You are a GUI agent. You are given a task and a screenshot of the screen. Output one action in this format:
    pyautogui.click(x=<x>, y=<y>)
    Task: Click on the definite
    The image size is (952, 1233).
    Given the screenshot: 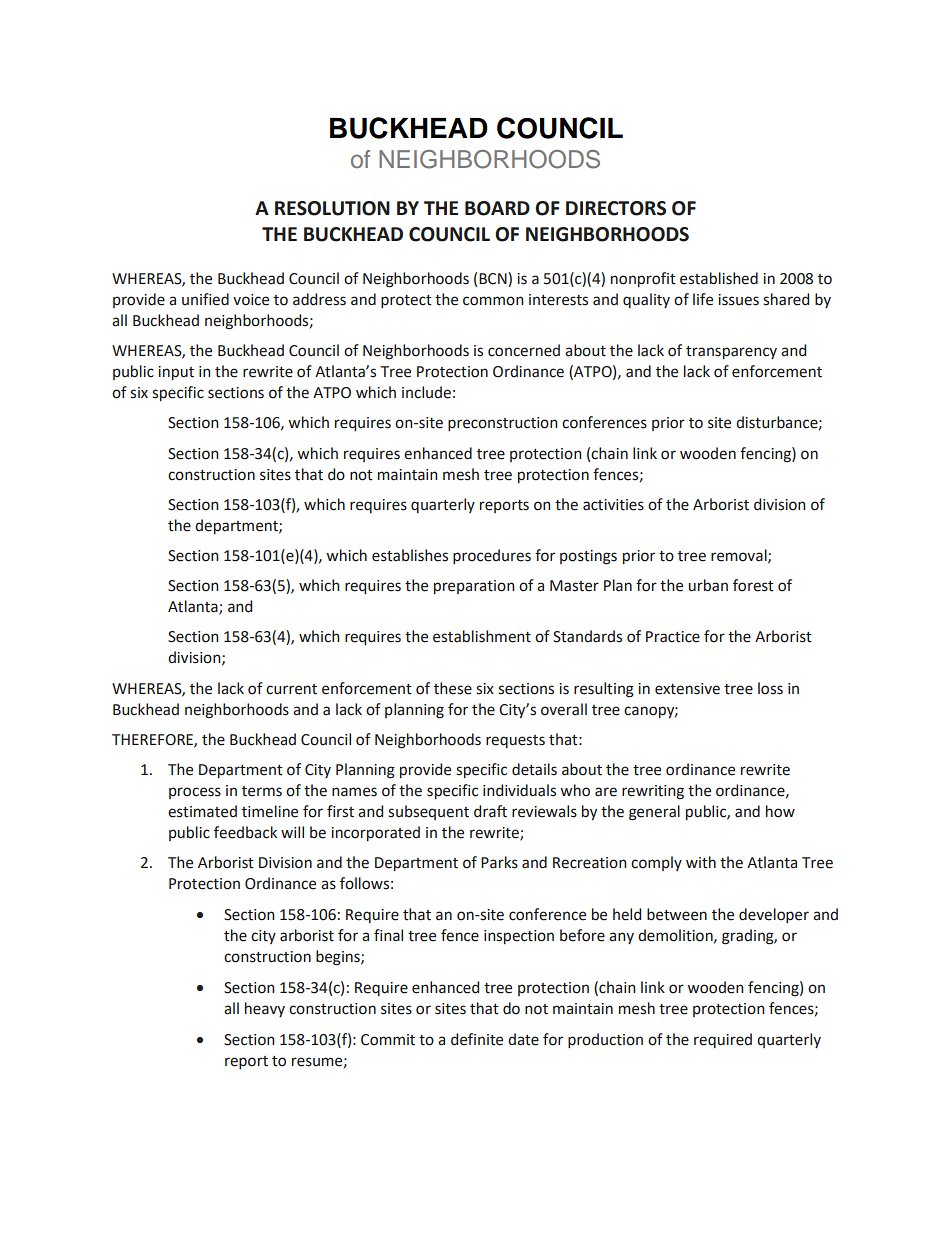 What is the action you would take?
    pyautogui.click(x=477, y=1039)
